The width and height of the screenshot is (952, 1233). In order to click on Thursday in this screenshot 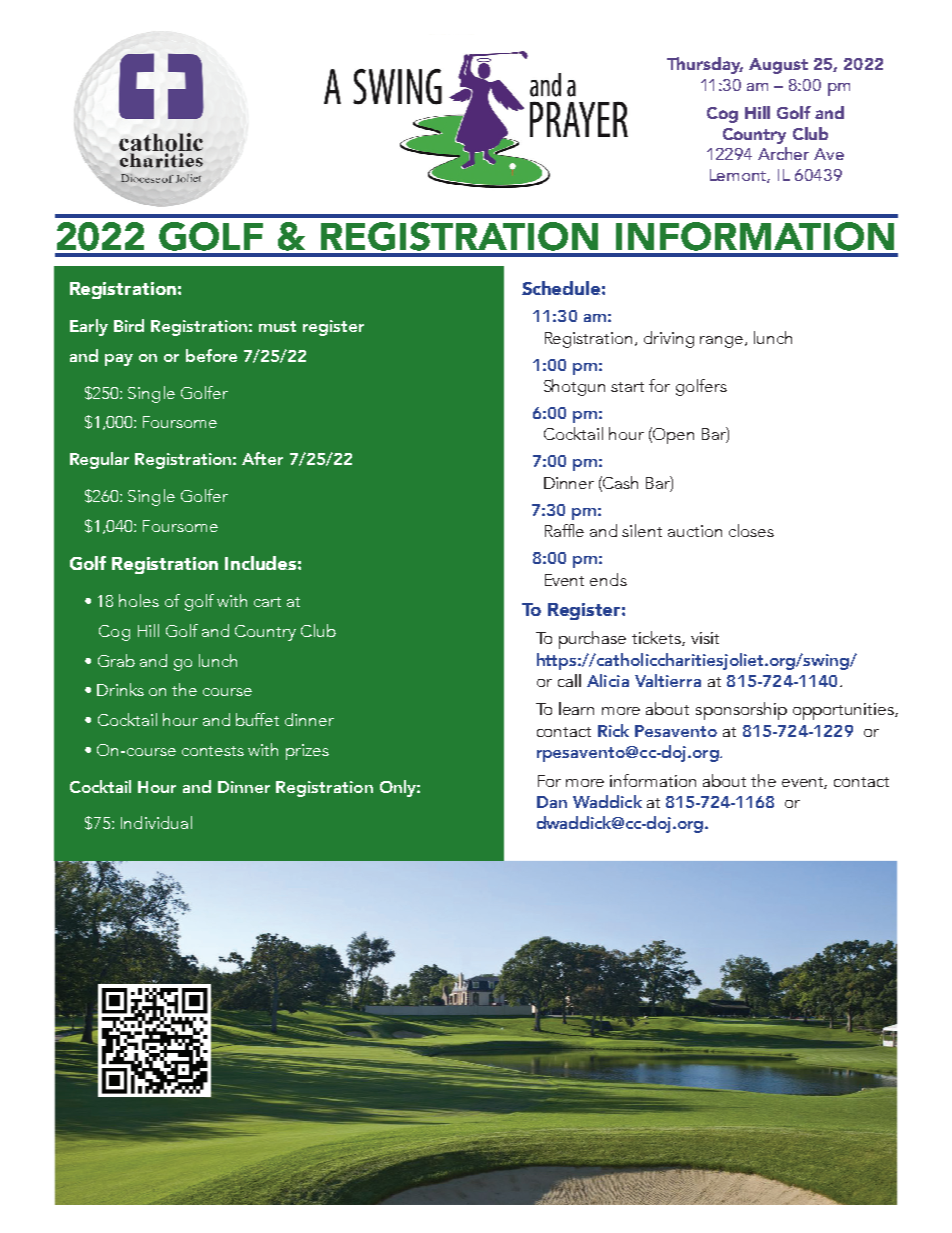, I will do `click(705, 65)`.
